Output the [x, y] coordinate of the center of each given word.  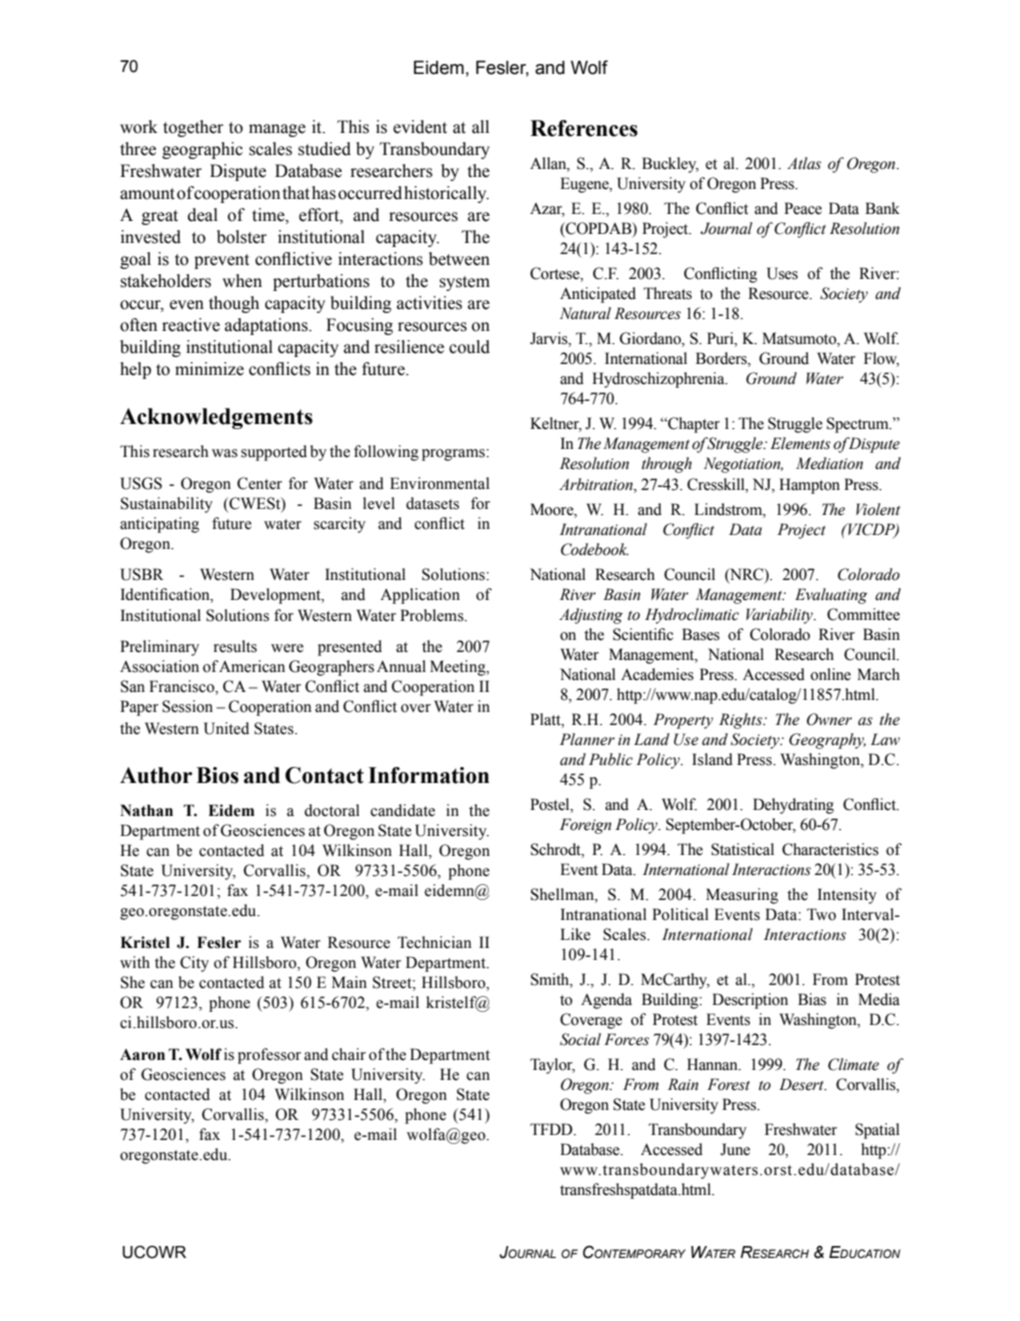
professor [269, 1056]
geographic [202, 150]
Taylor [552, 1066]
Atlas [804, 163]
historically [446, 194]
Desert [802, 1084]
